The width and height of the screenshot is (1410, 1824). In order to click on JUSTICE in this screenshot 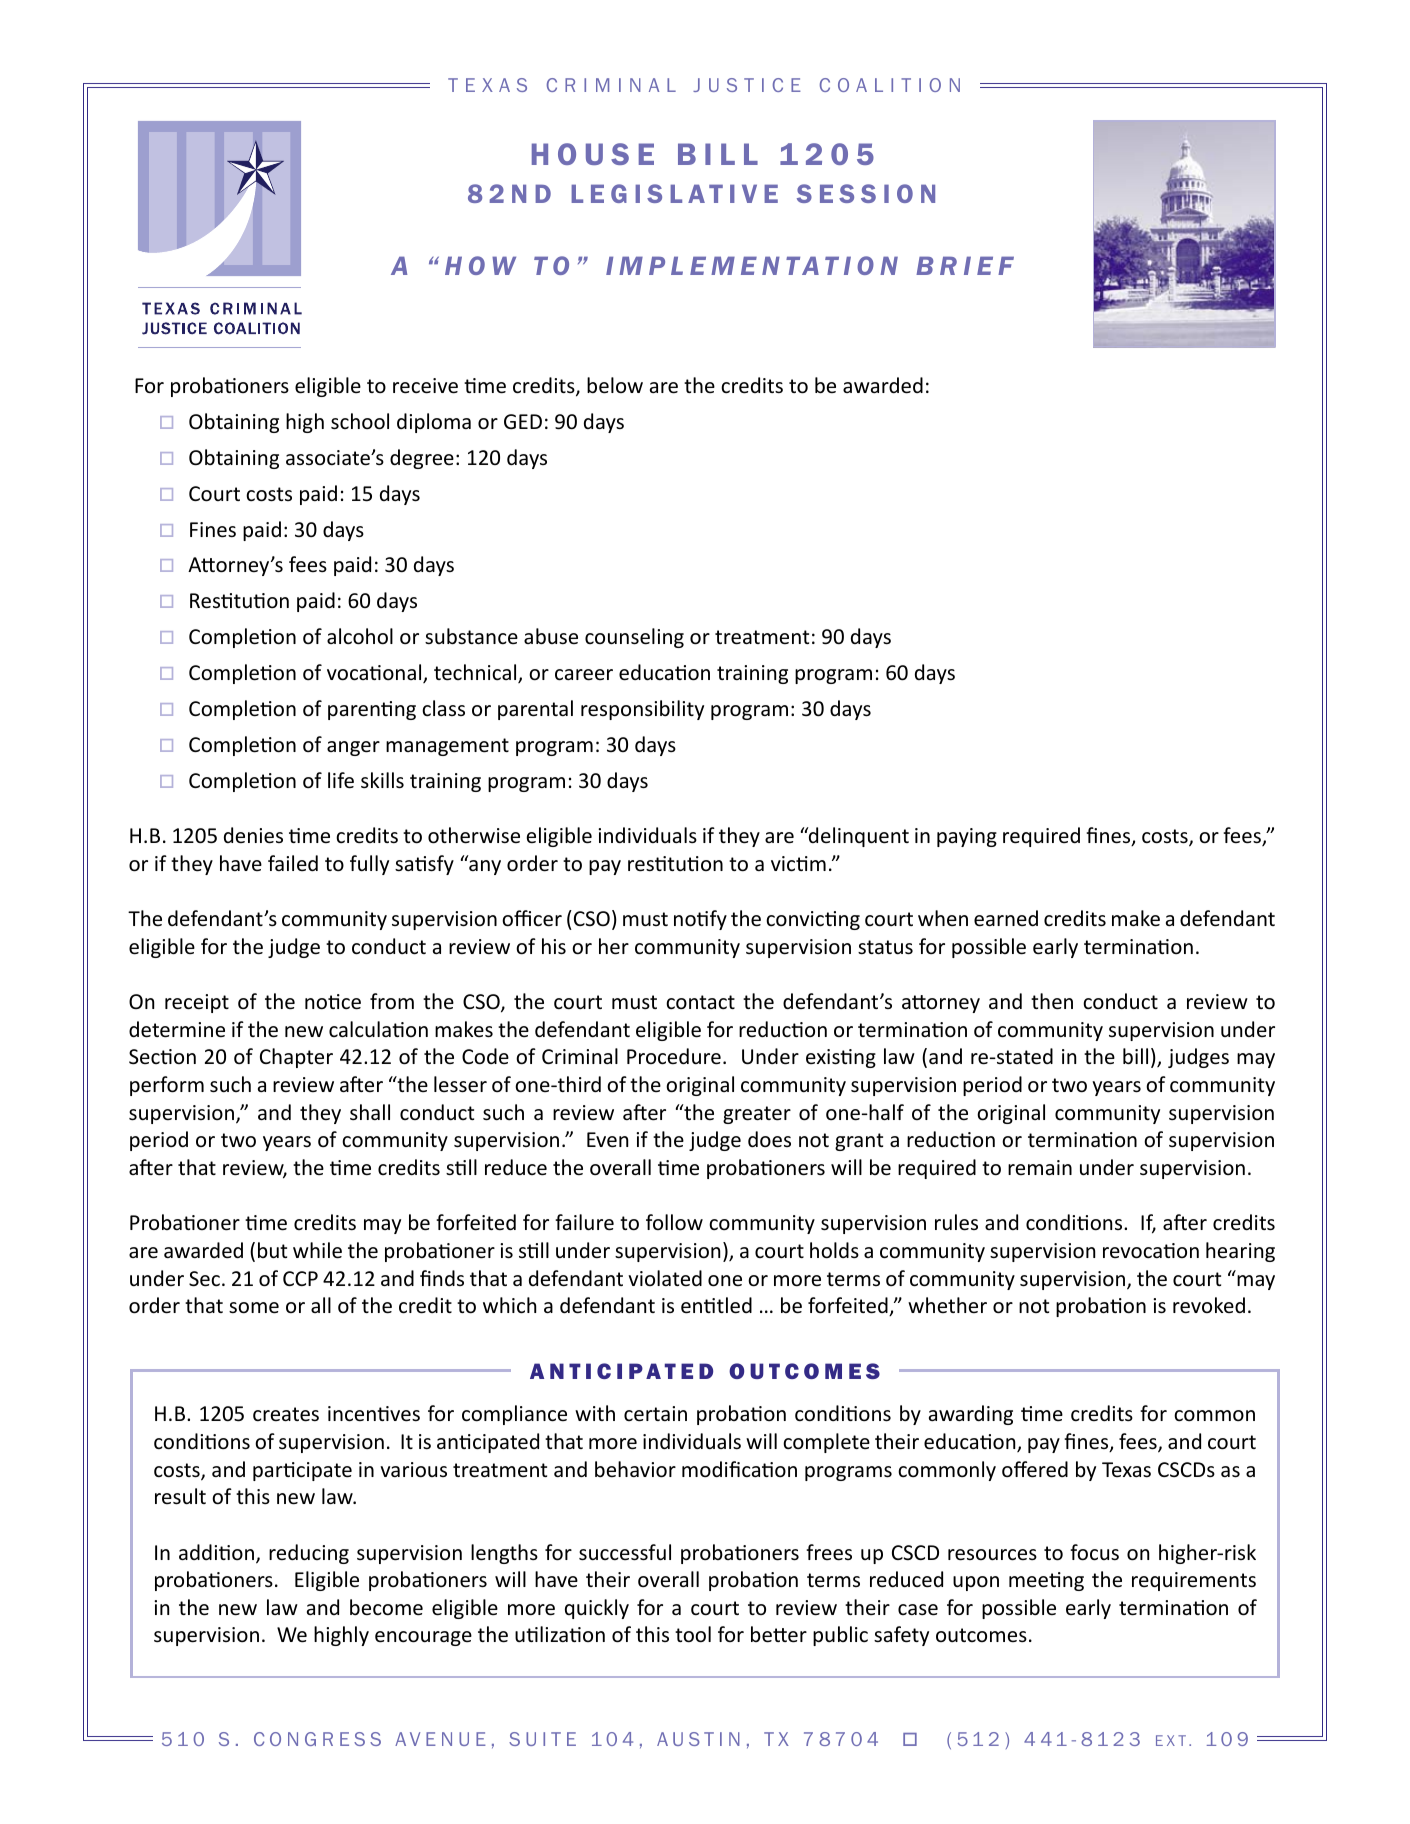, I will do `click(747, 85)`.
